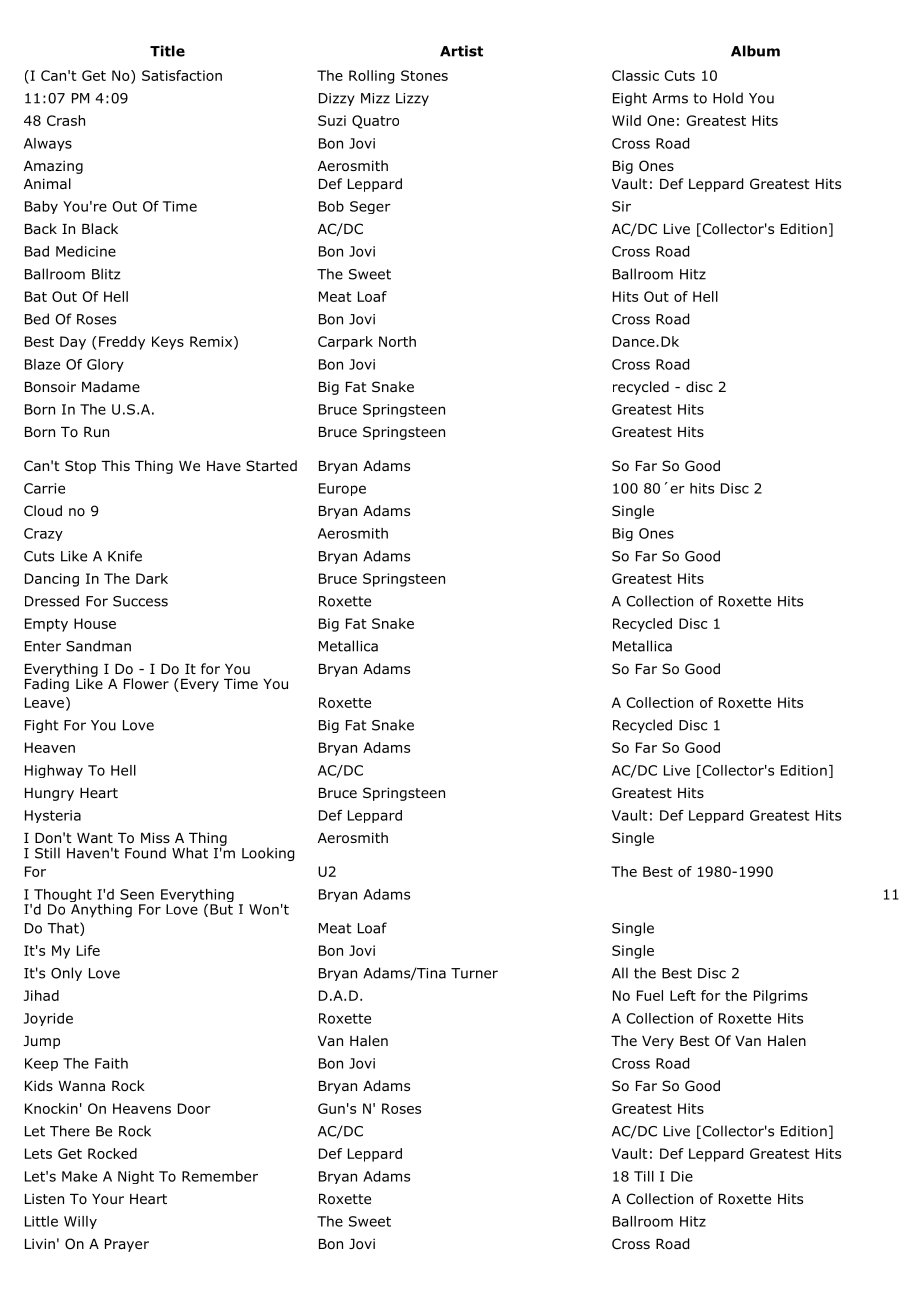 Image resolution: width=924 pixels, height=1308 pixels. What do you see at coordinates (412, 99) in the screenshot?
I see `Lizzy` at bounding box center [412, 99].
